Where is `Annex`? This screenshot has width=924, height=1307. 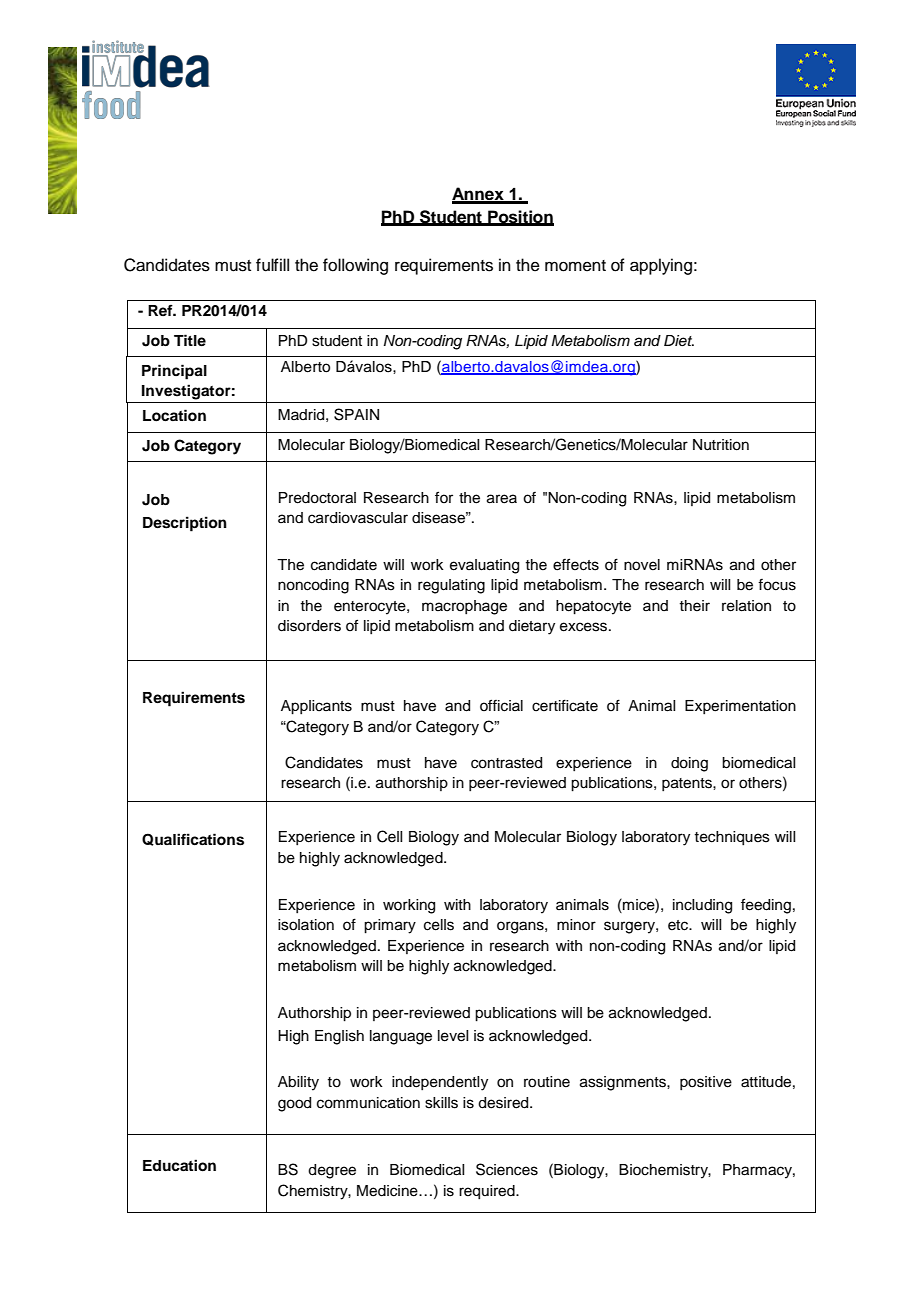 Annex is located at coordinates (479, 195).
